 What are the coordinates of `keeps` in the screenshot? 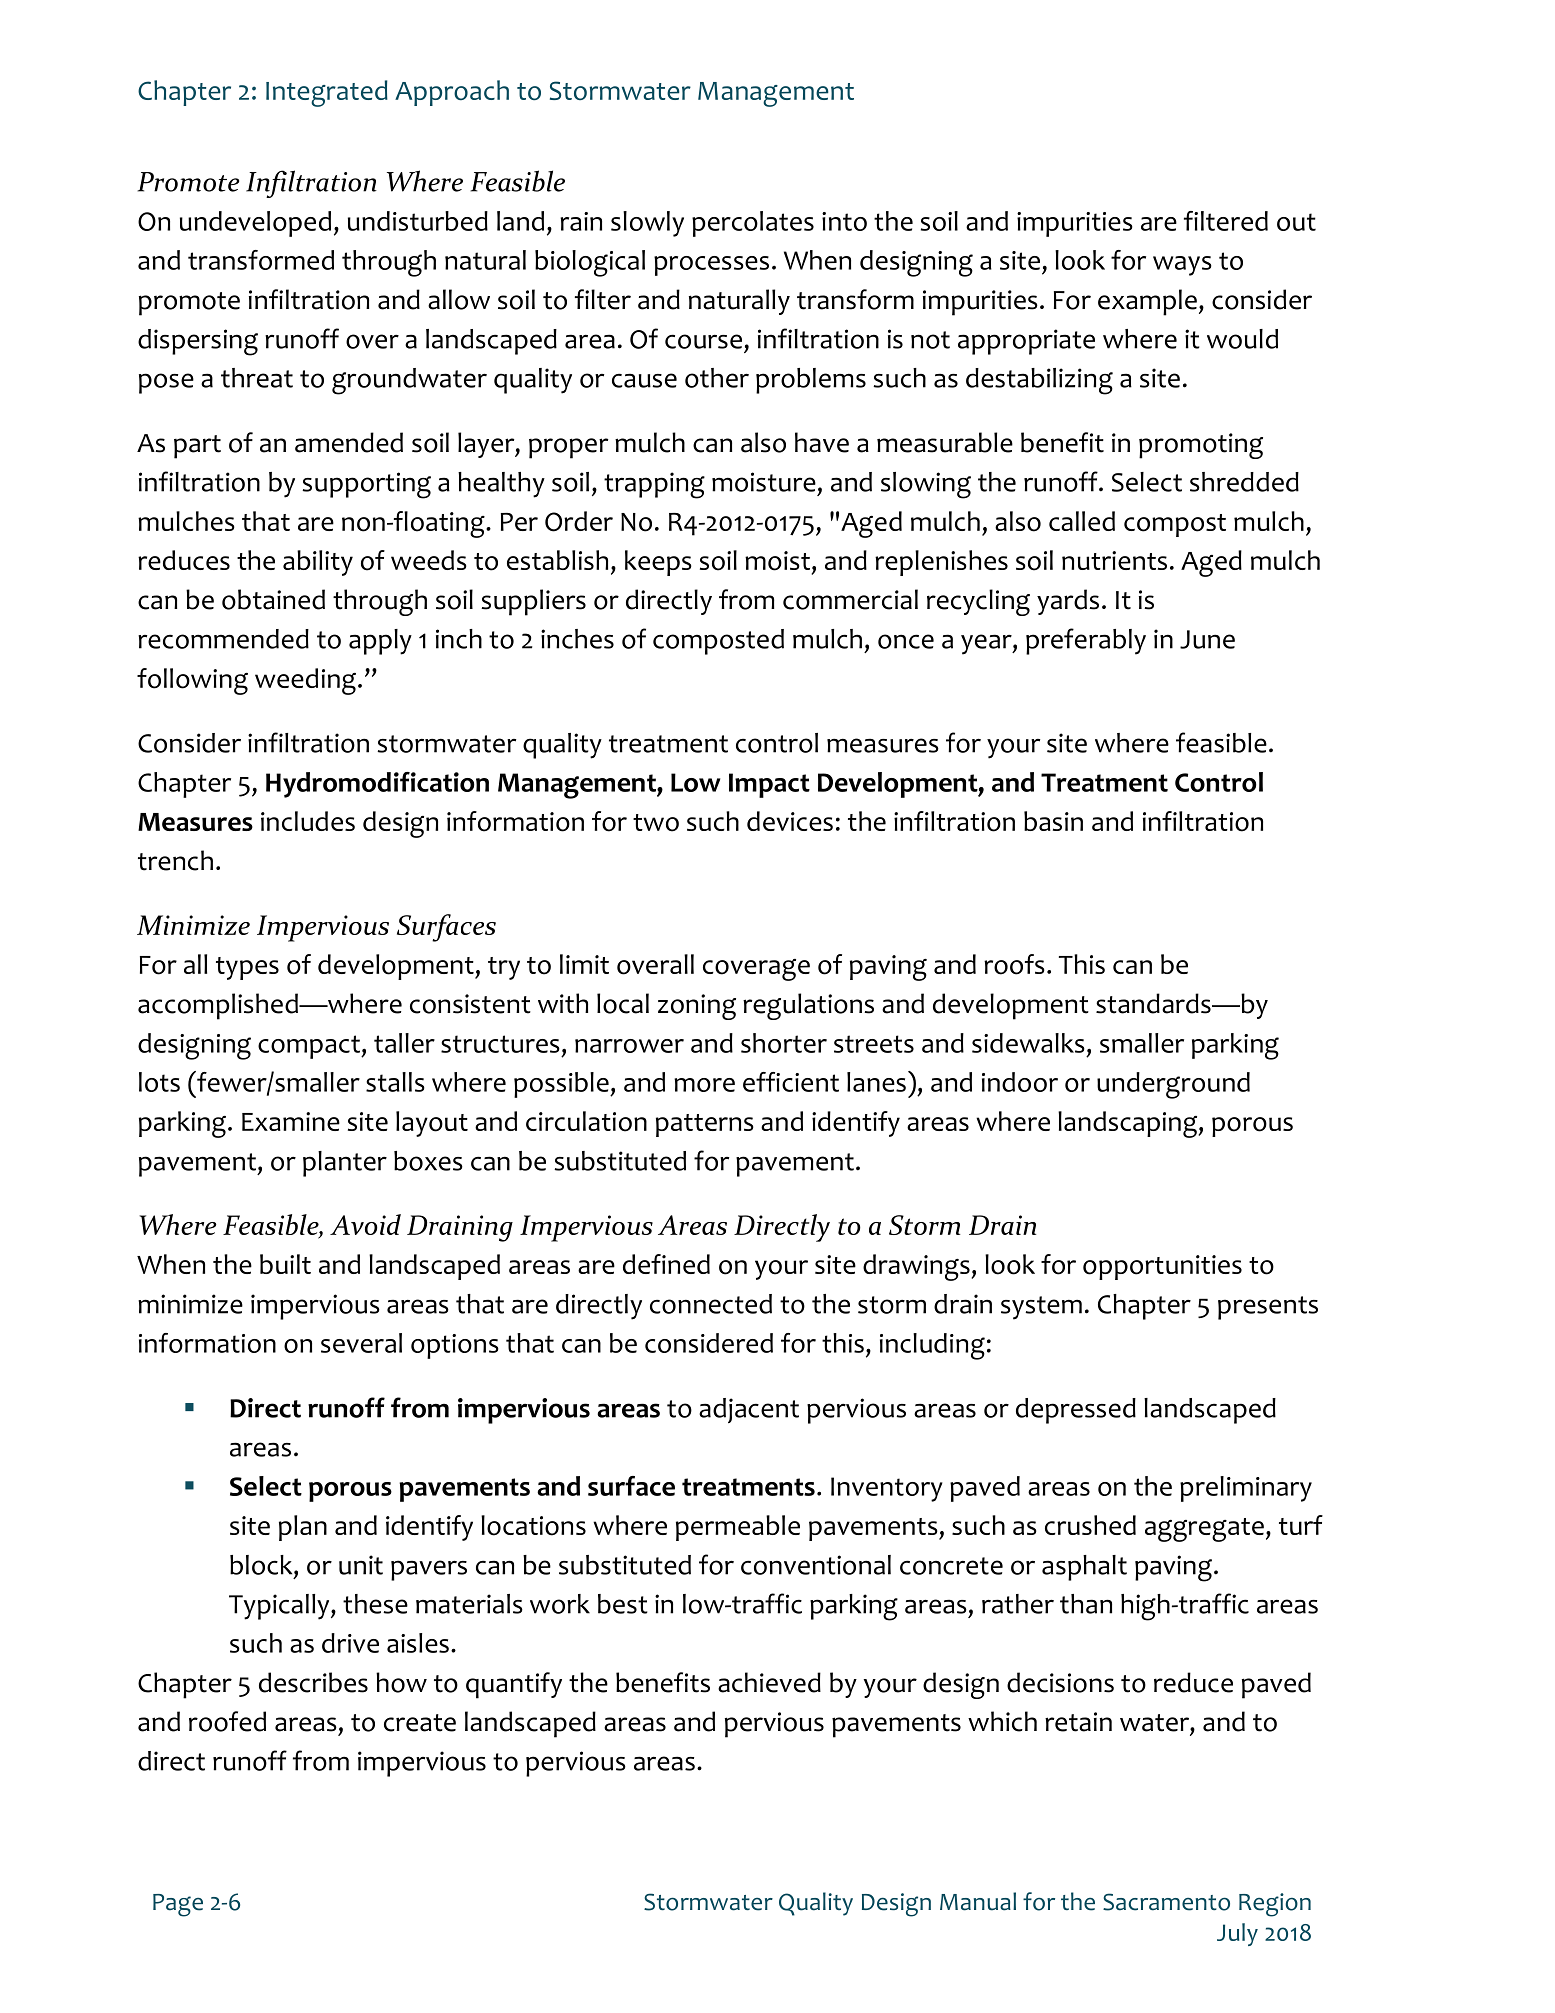 It's located at (658, 563).
